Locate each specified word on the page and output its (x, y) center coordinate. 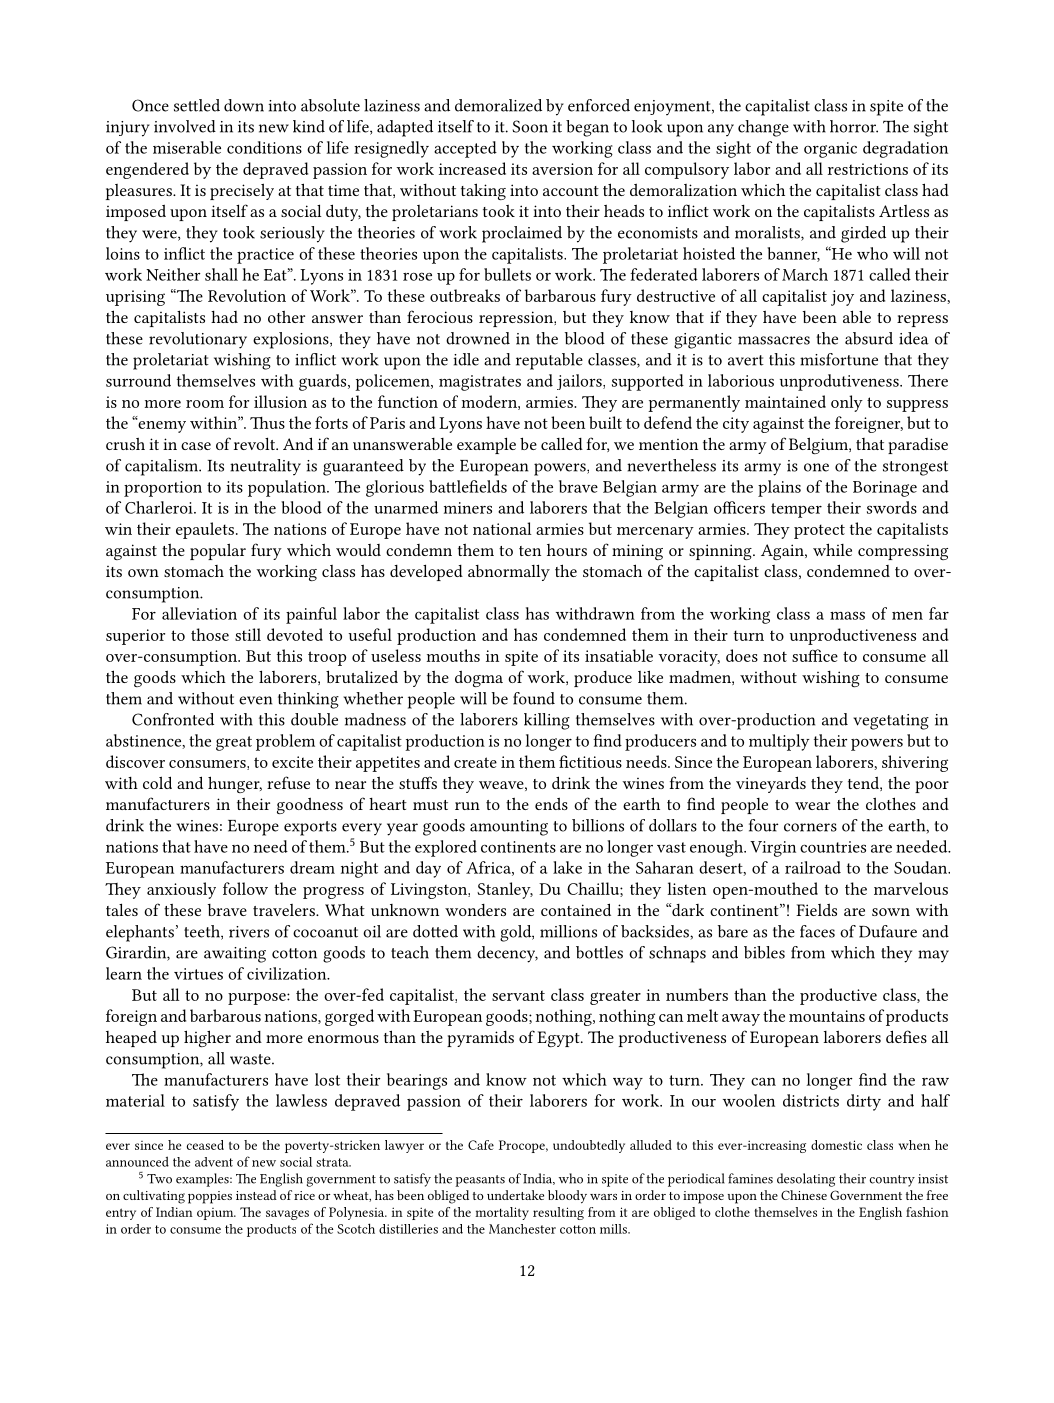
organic (830, 150)
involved (185, 126)
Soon (530, 126)
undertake (515, 1195)
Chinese (804, 1195)
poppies (210, 1197)
